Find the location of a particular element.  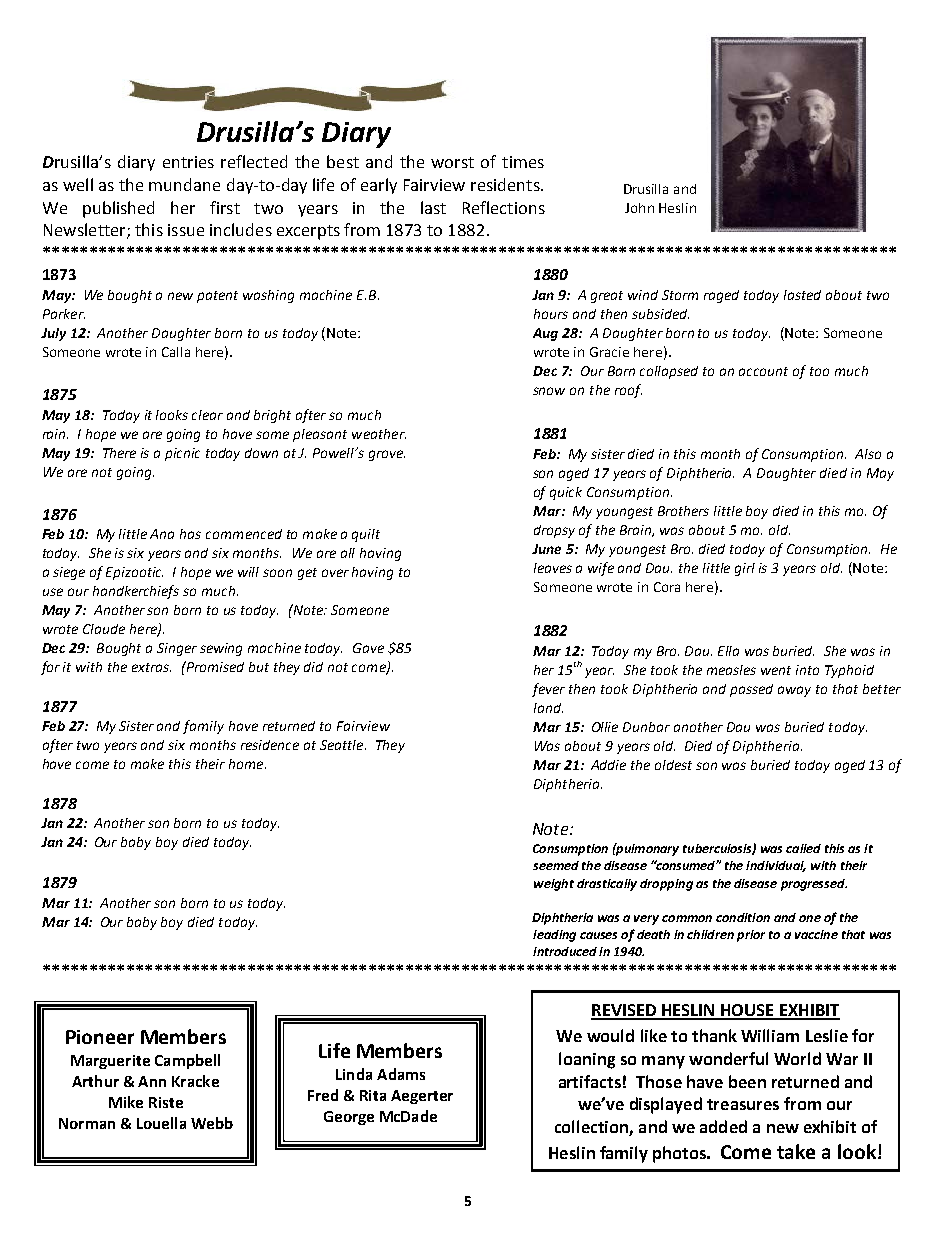

take is located at coordinates (796, 1151).
